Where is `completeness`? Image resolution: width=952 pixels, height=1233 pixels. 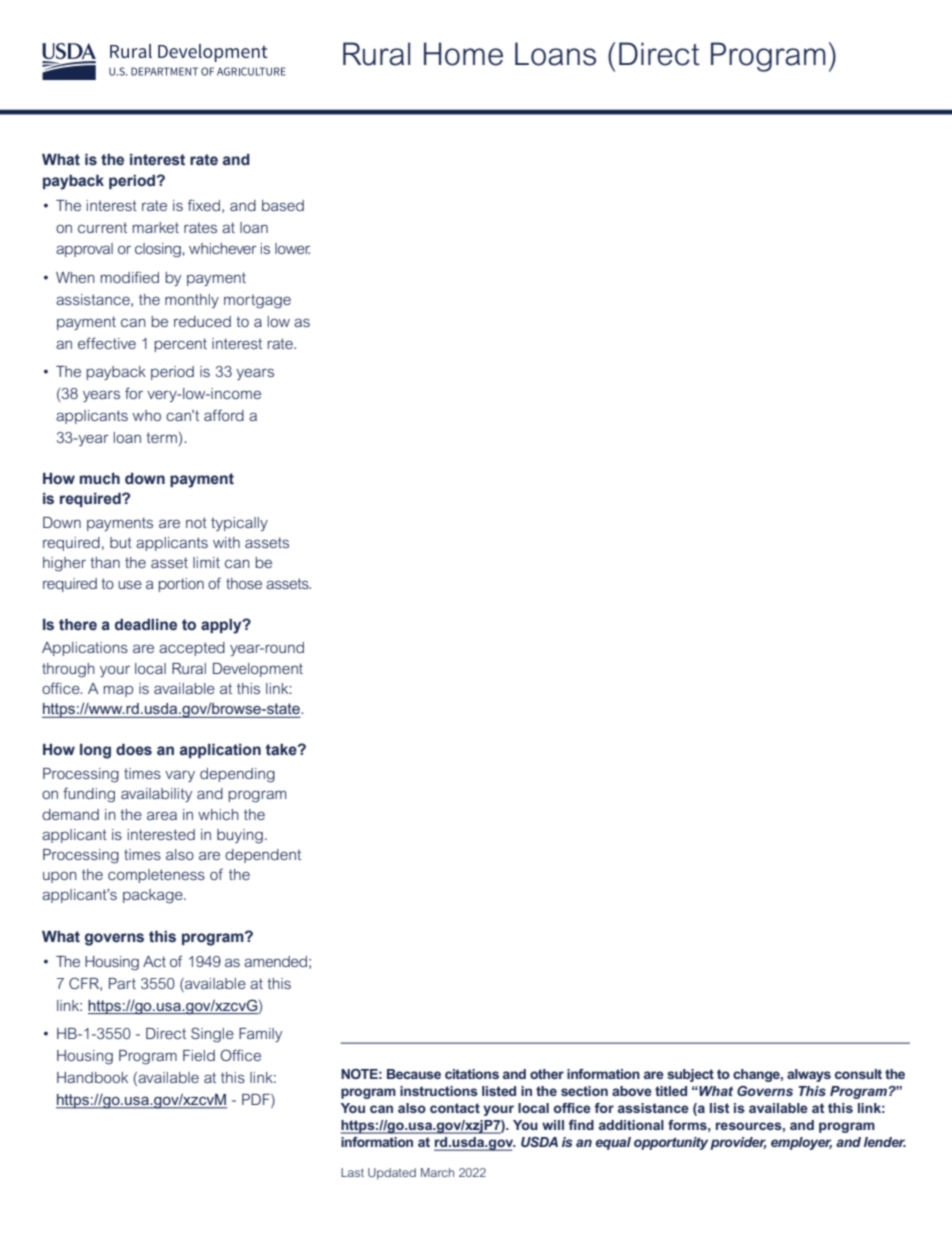
completeness is located at coordinates (156, 876).
